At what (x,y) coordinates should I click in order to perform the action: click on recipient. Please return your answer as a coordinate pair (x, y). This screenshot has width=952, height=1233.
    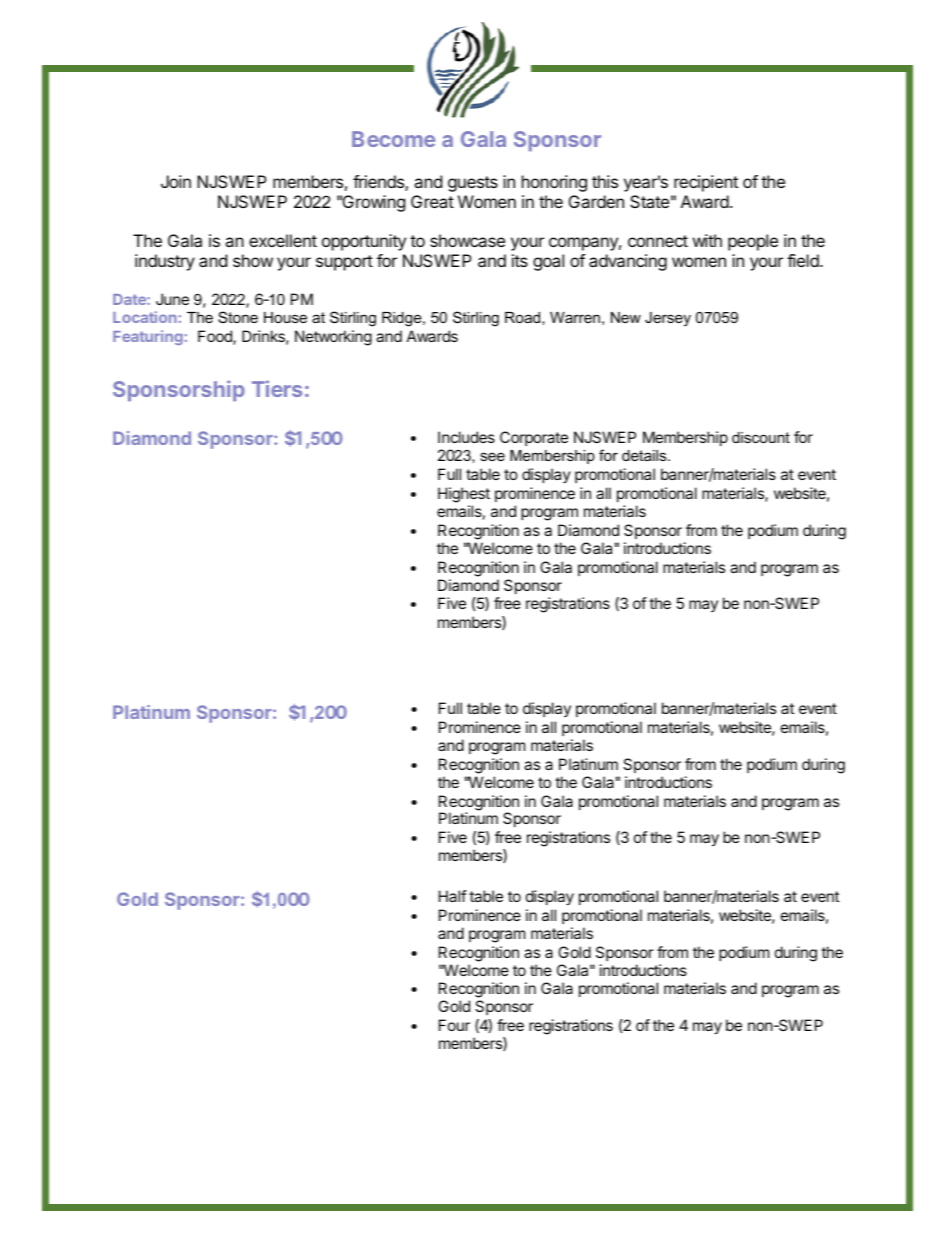
    Looking at the image, I should click on (706, 183).
